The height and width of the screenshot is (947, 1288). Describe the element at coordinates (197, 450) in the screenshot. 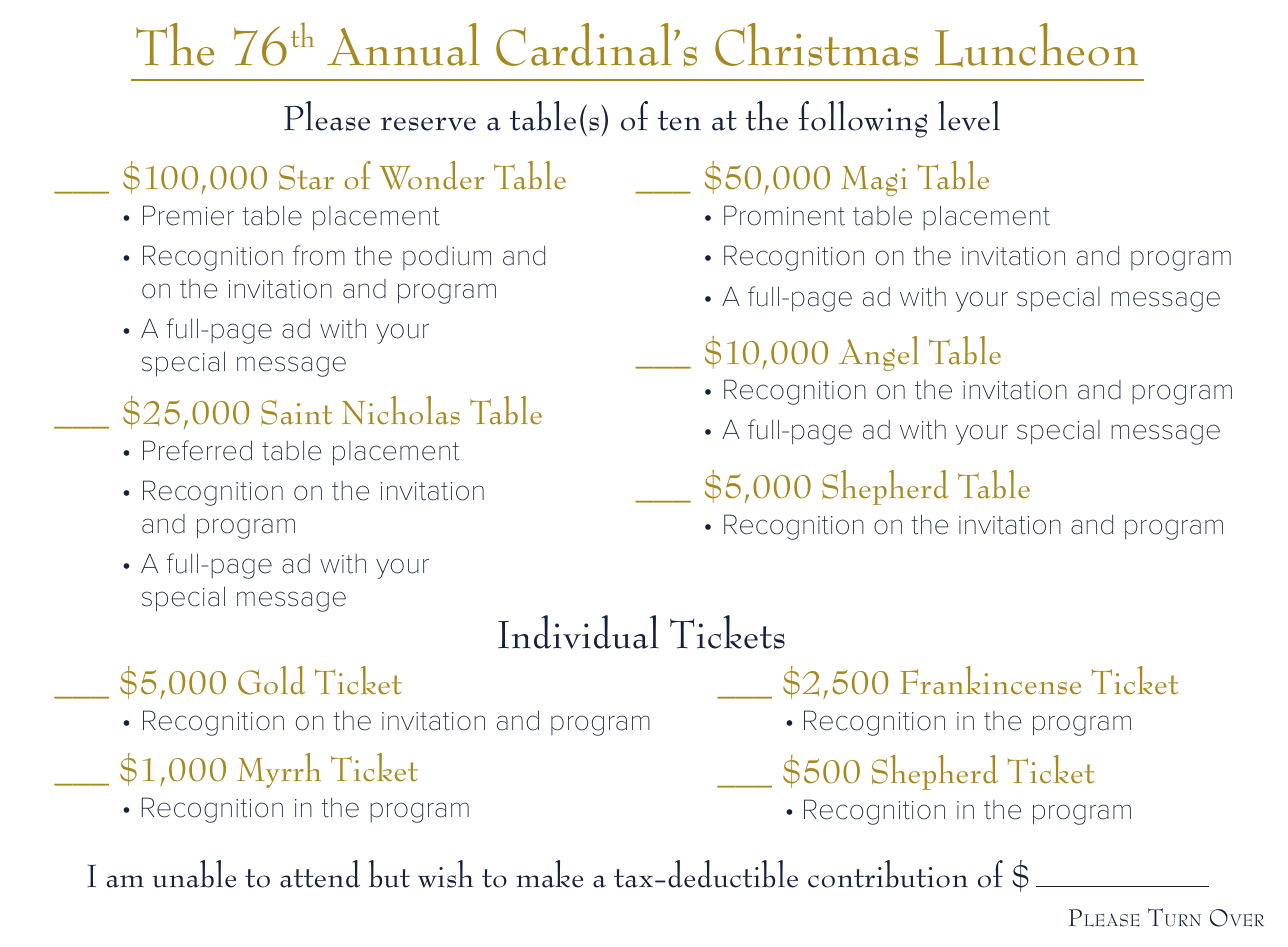

I see `Preferred` at that location.
